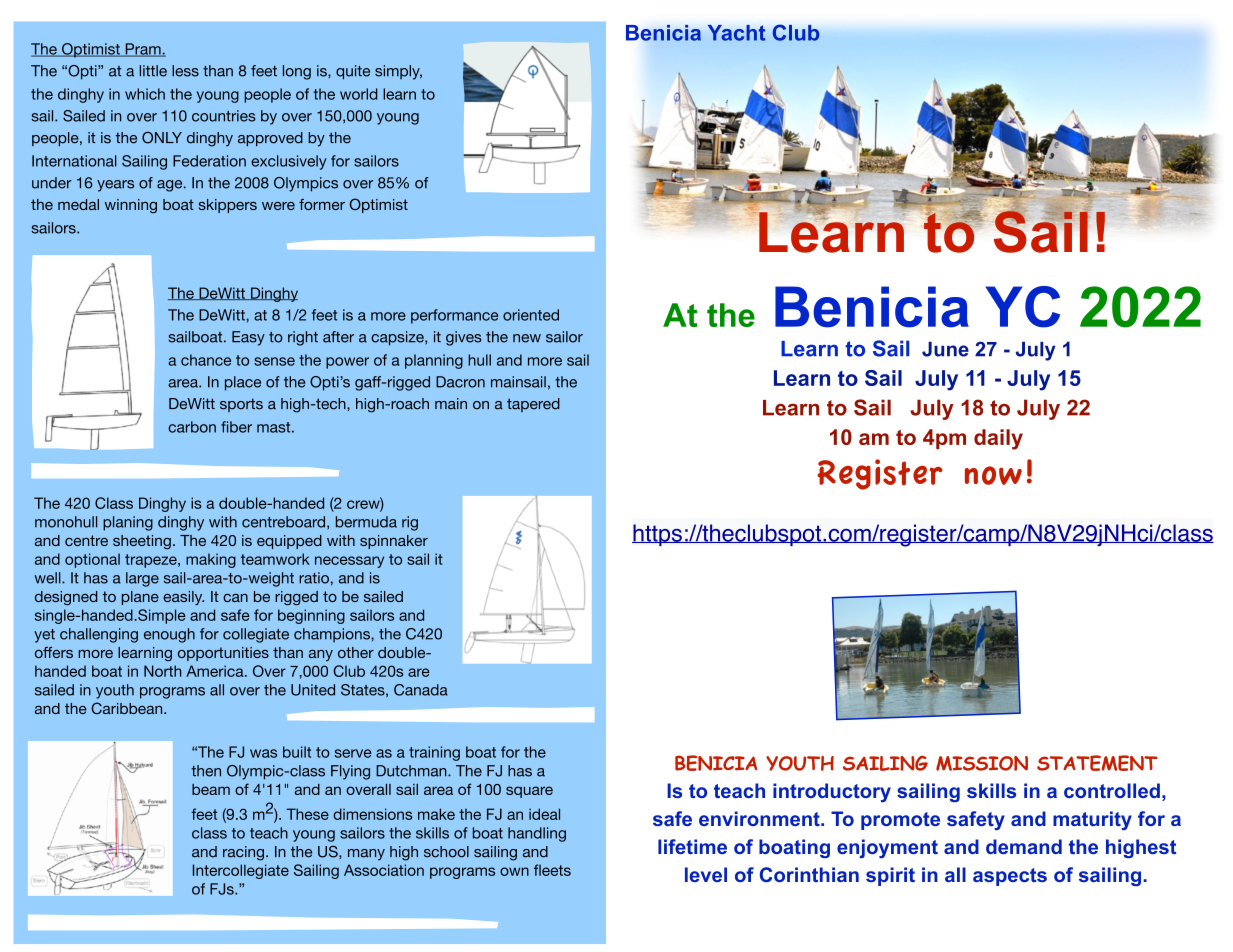  I want to click on oriented, so click(531, 315).
